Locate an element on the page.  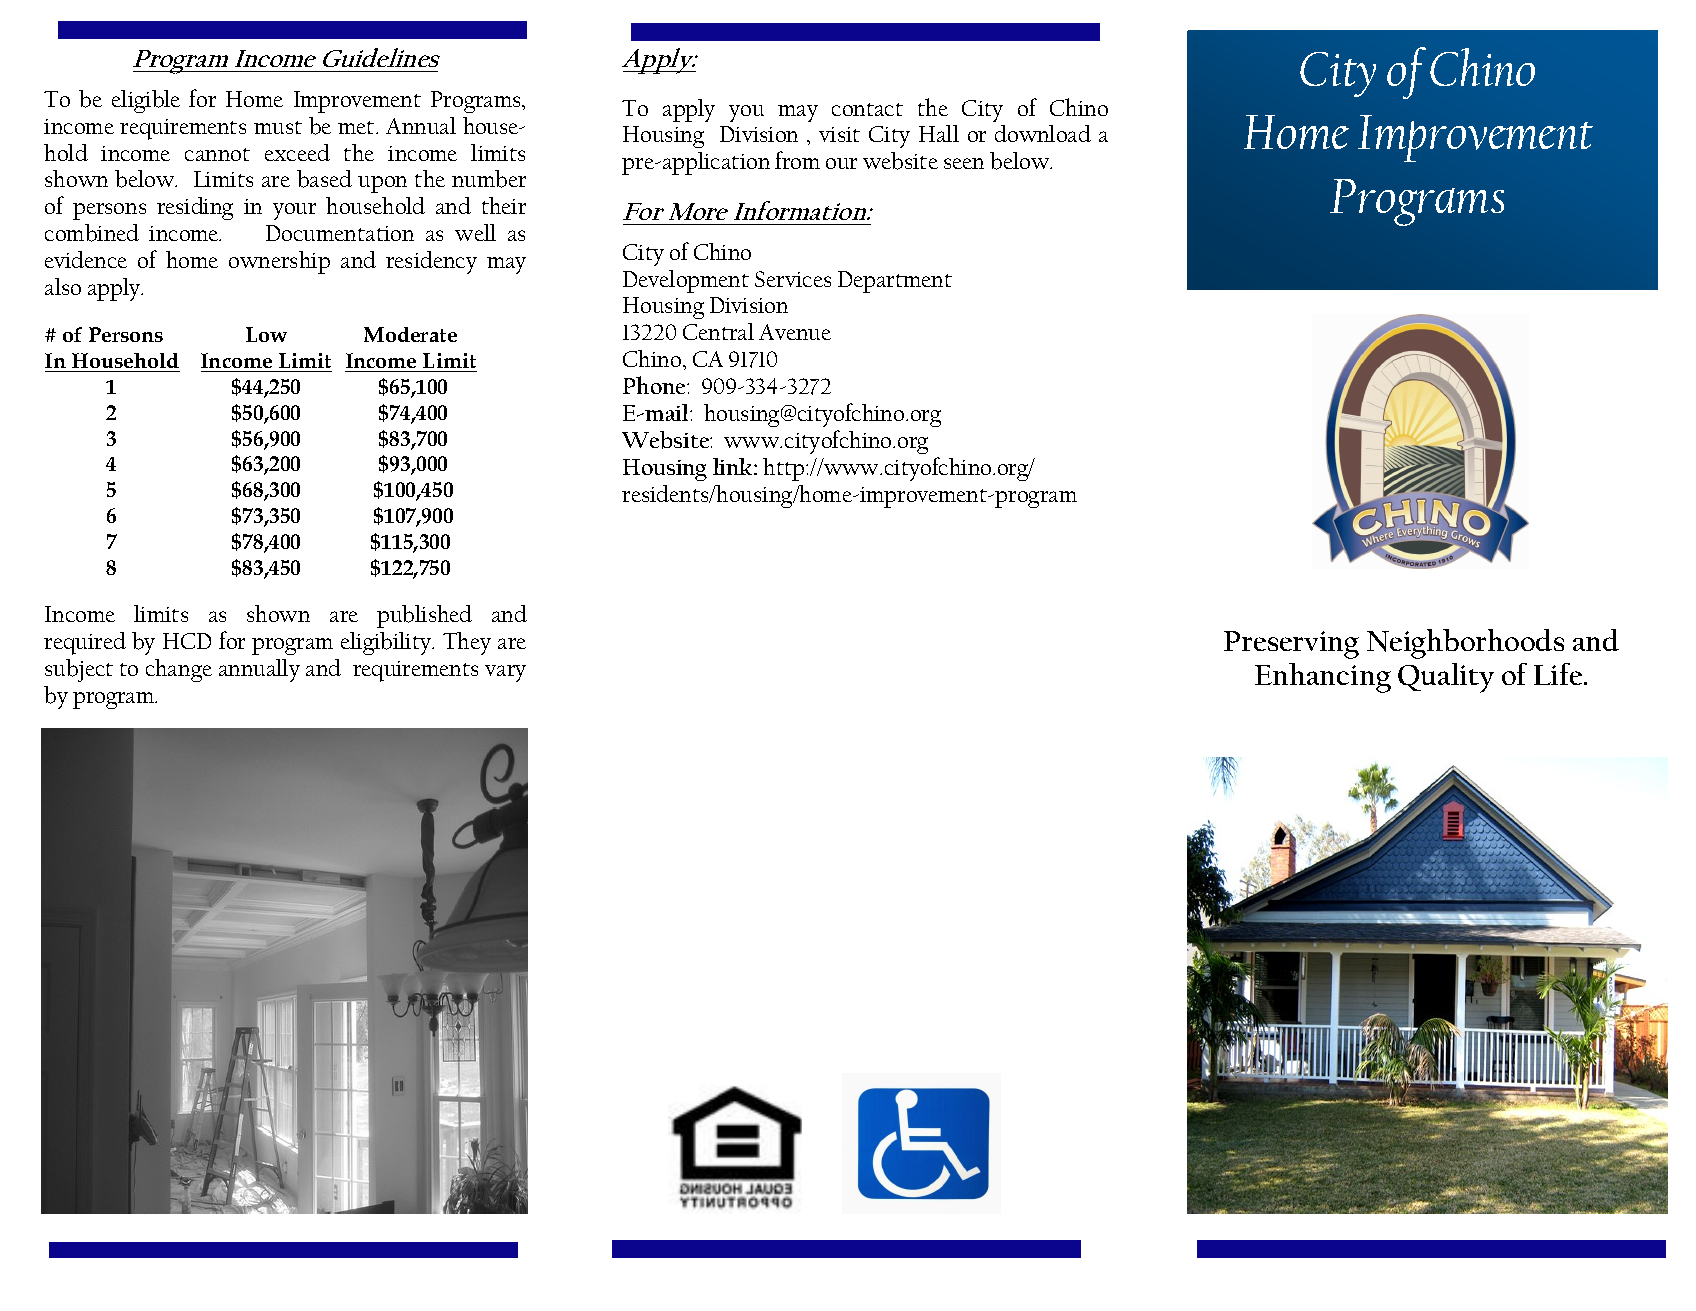
Avenue is located at coordinates (795, 332).
